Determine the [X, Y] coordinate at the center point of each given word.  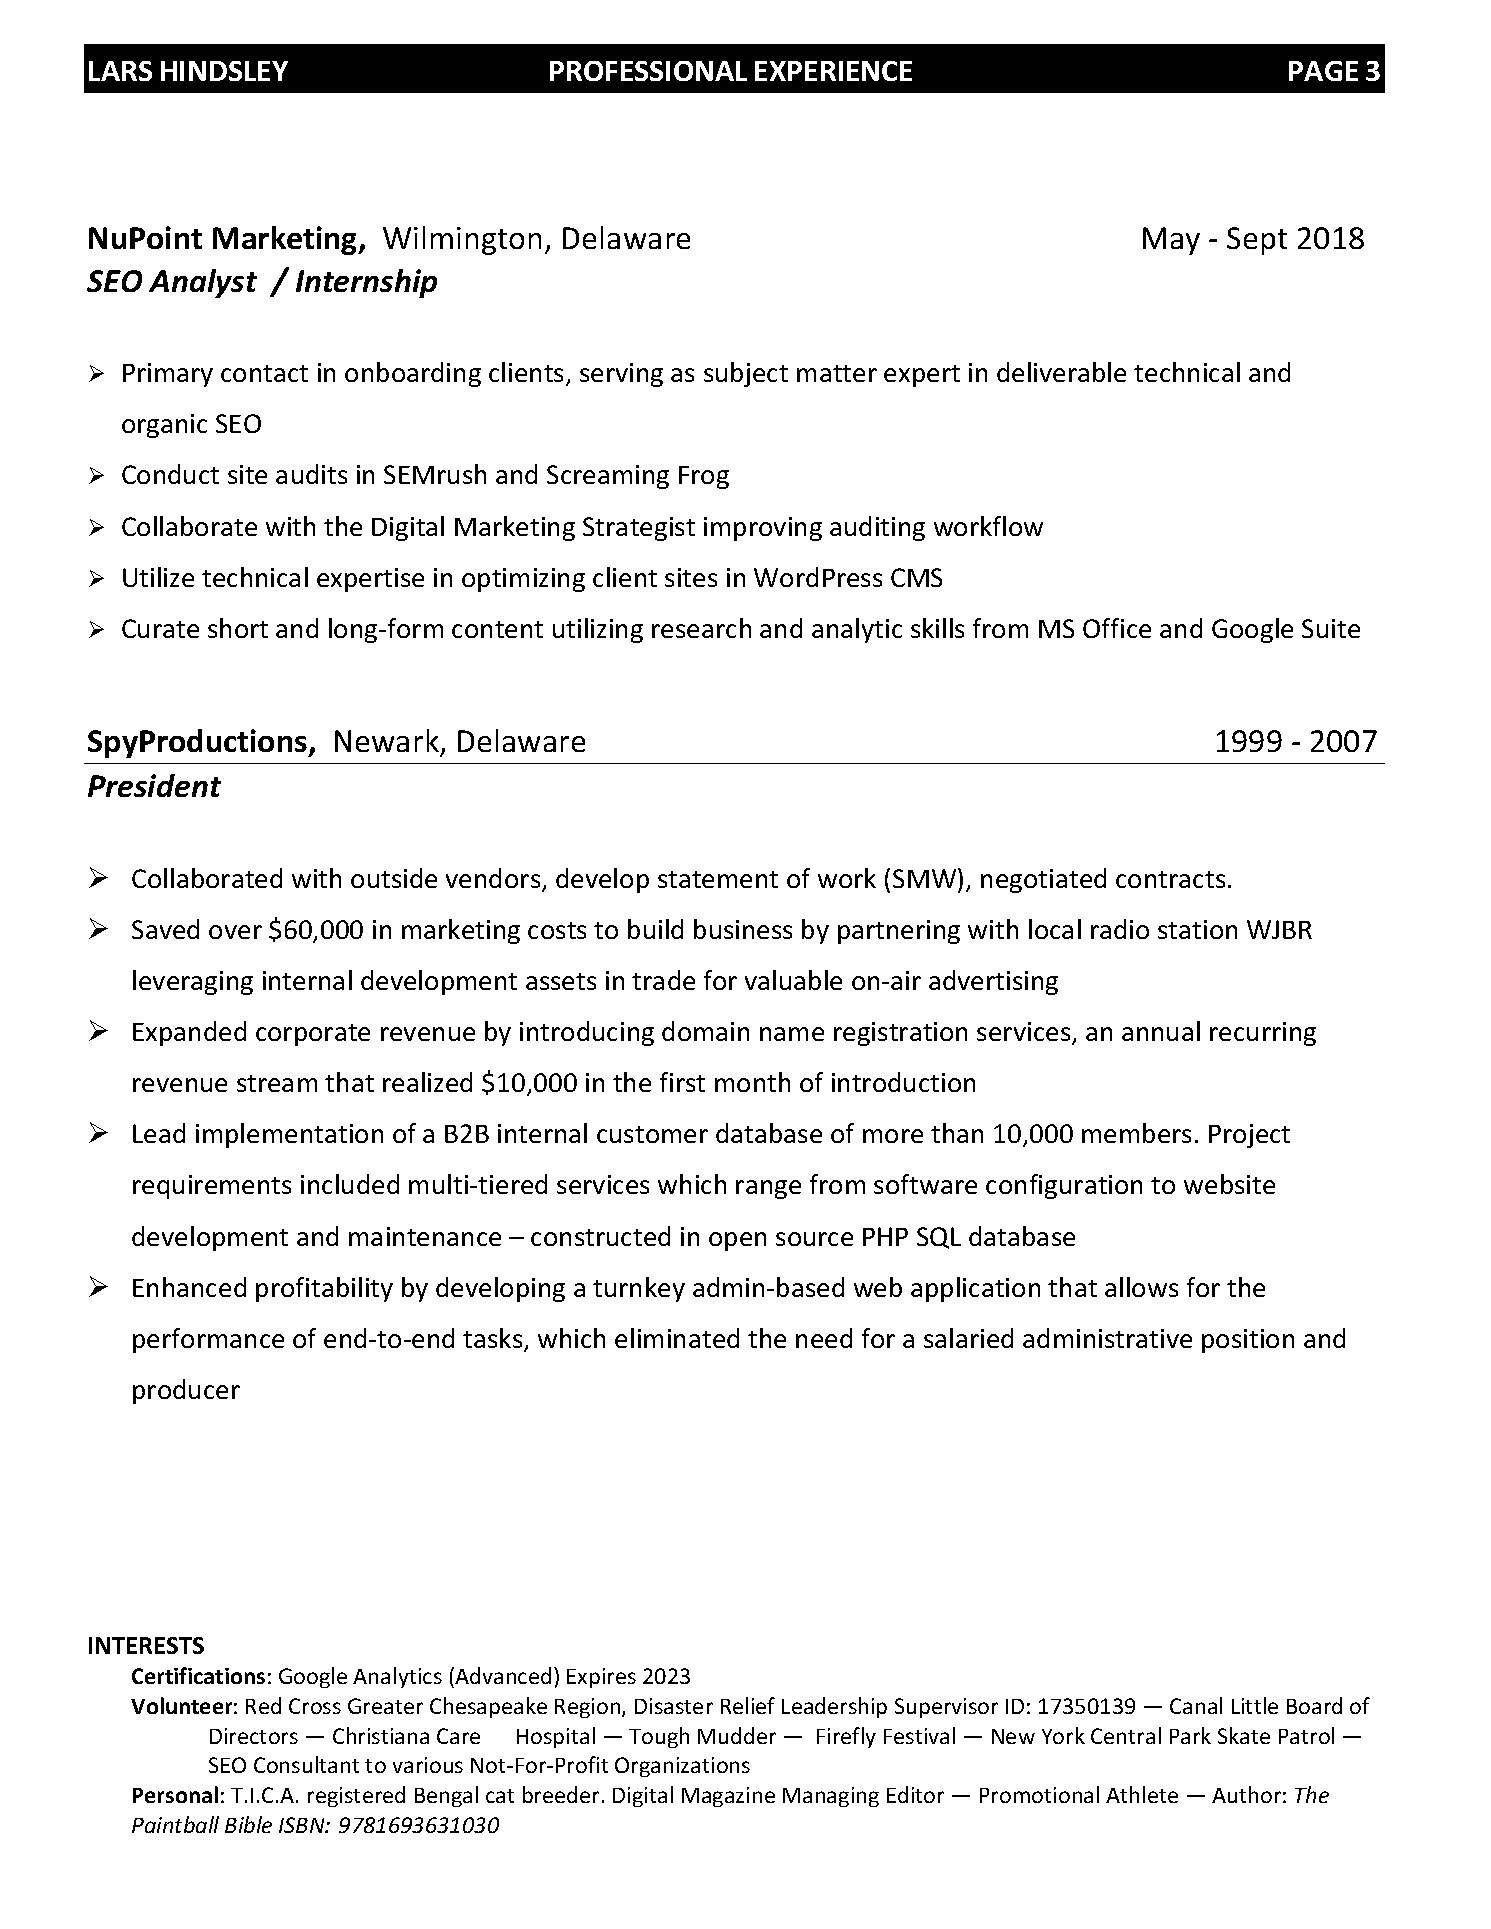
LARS [120, 71]
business [743, 929]
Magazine [728, 1797]
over [235, 932]
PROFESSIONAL [648, 71]
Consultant [306, 1764]
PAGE [1323, 71]
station [1197, 929]
